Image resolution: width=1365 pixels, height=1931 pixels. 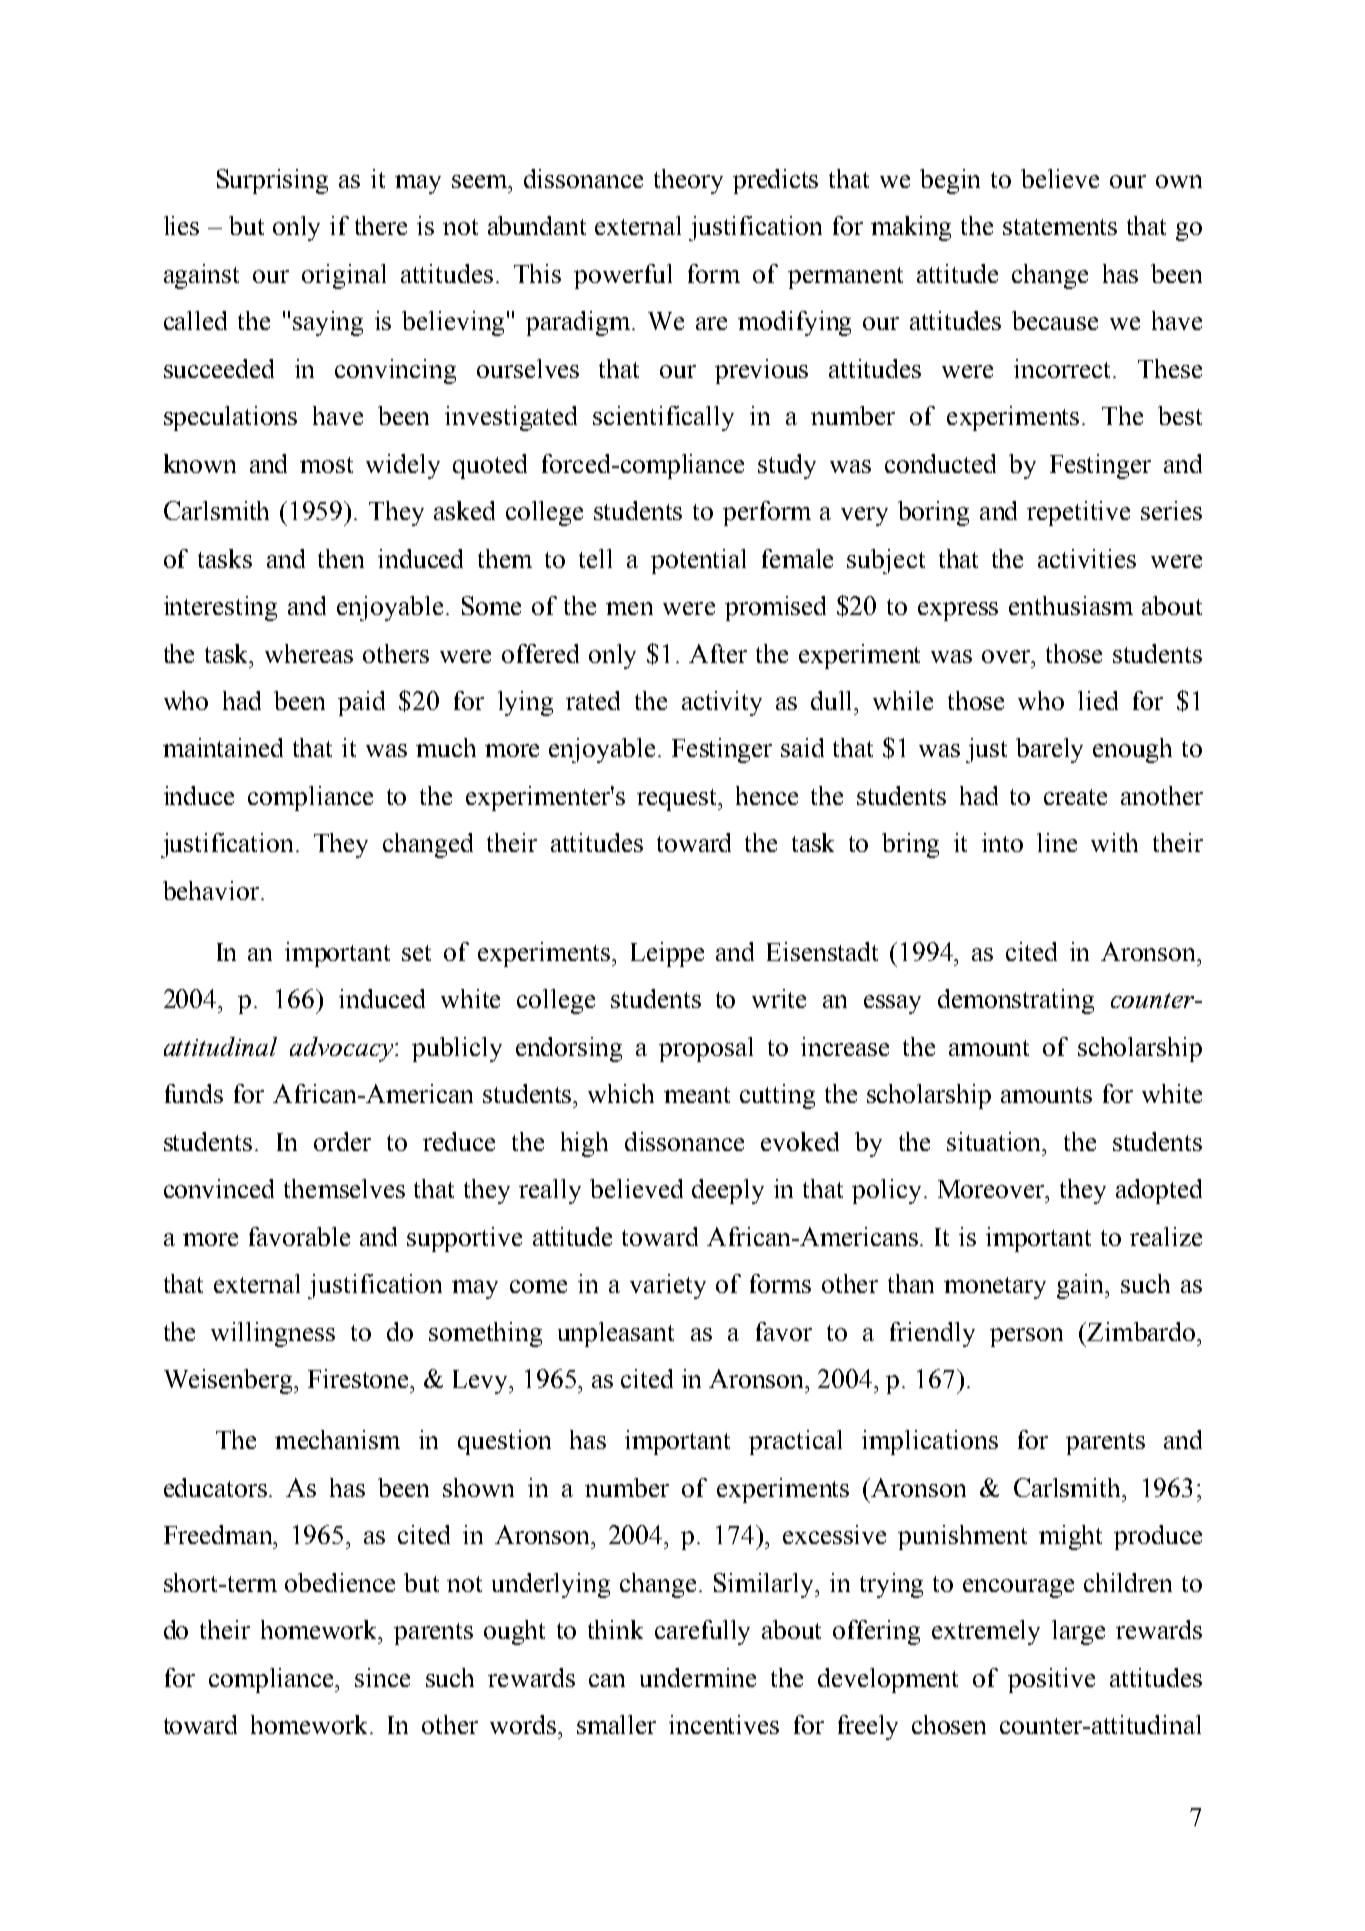 What do you see at coordinates (1016, 1001) in the image?
I see `demonstrating` at bounding box center [1016, 1001].
